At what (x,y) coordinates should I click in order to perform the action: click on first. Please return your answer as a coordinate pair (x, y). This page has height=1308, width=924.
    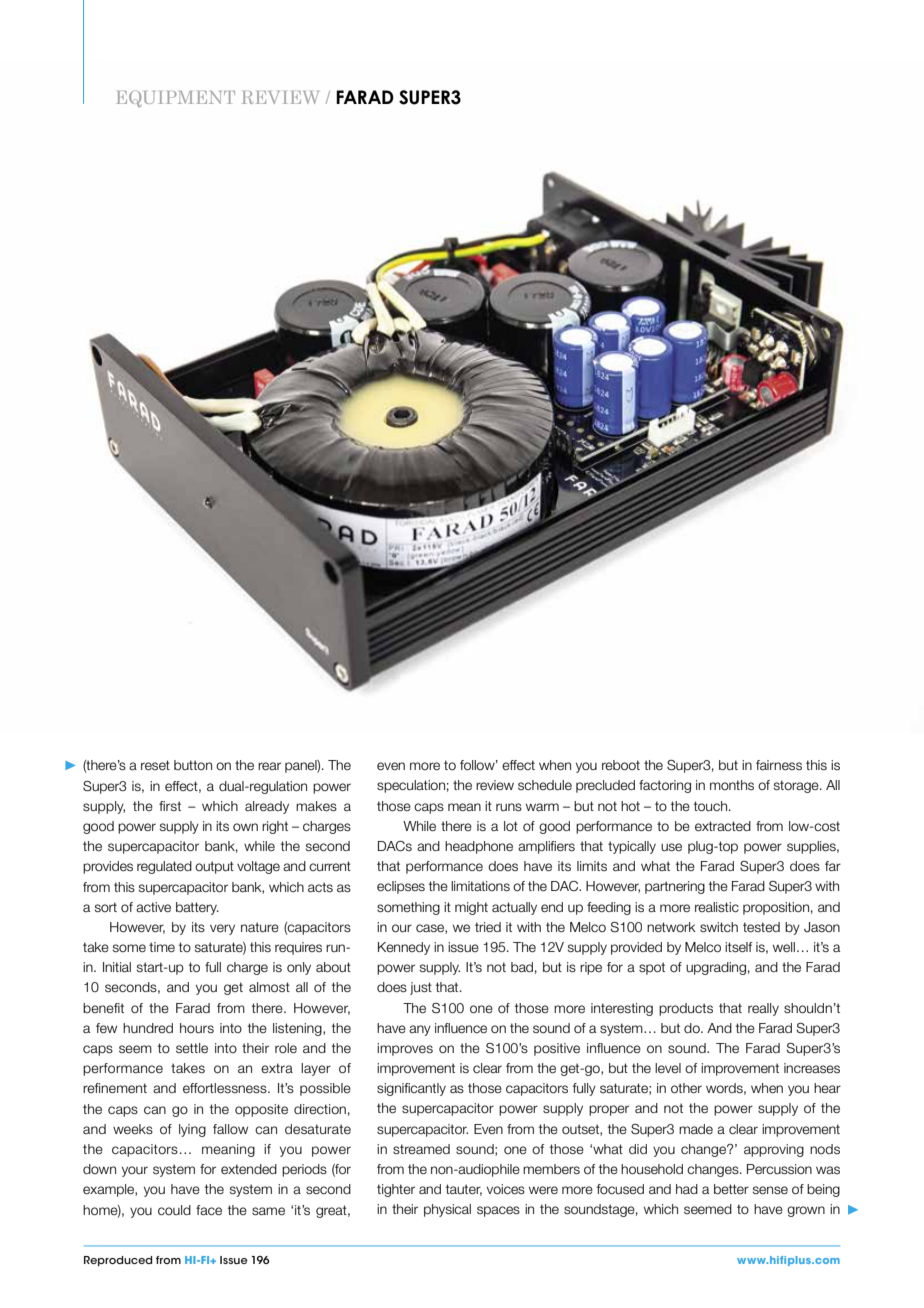
    Looking at the image, I should click on (170, 806).
